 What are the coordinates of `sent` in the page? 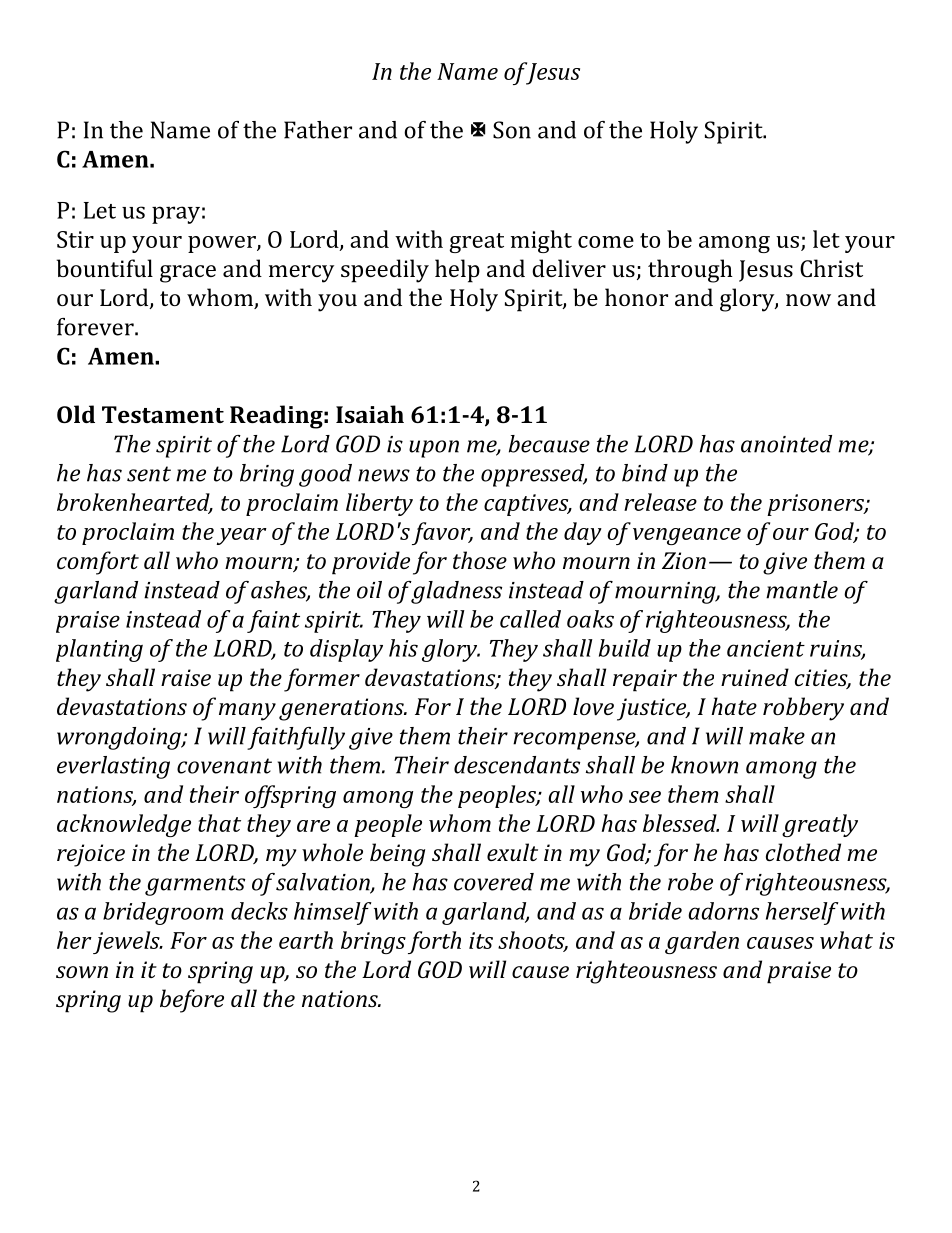 It's located at (149, 474).
